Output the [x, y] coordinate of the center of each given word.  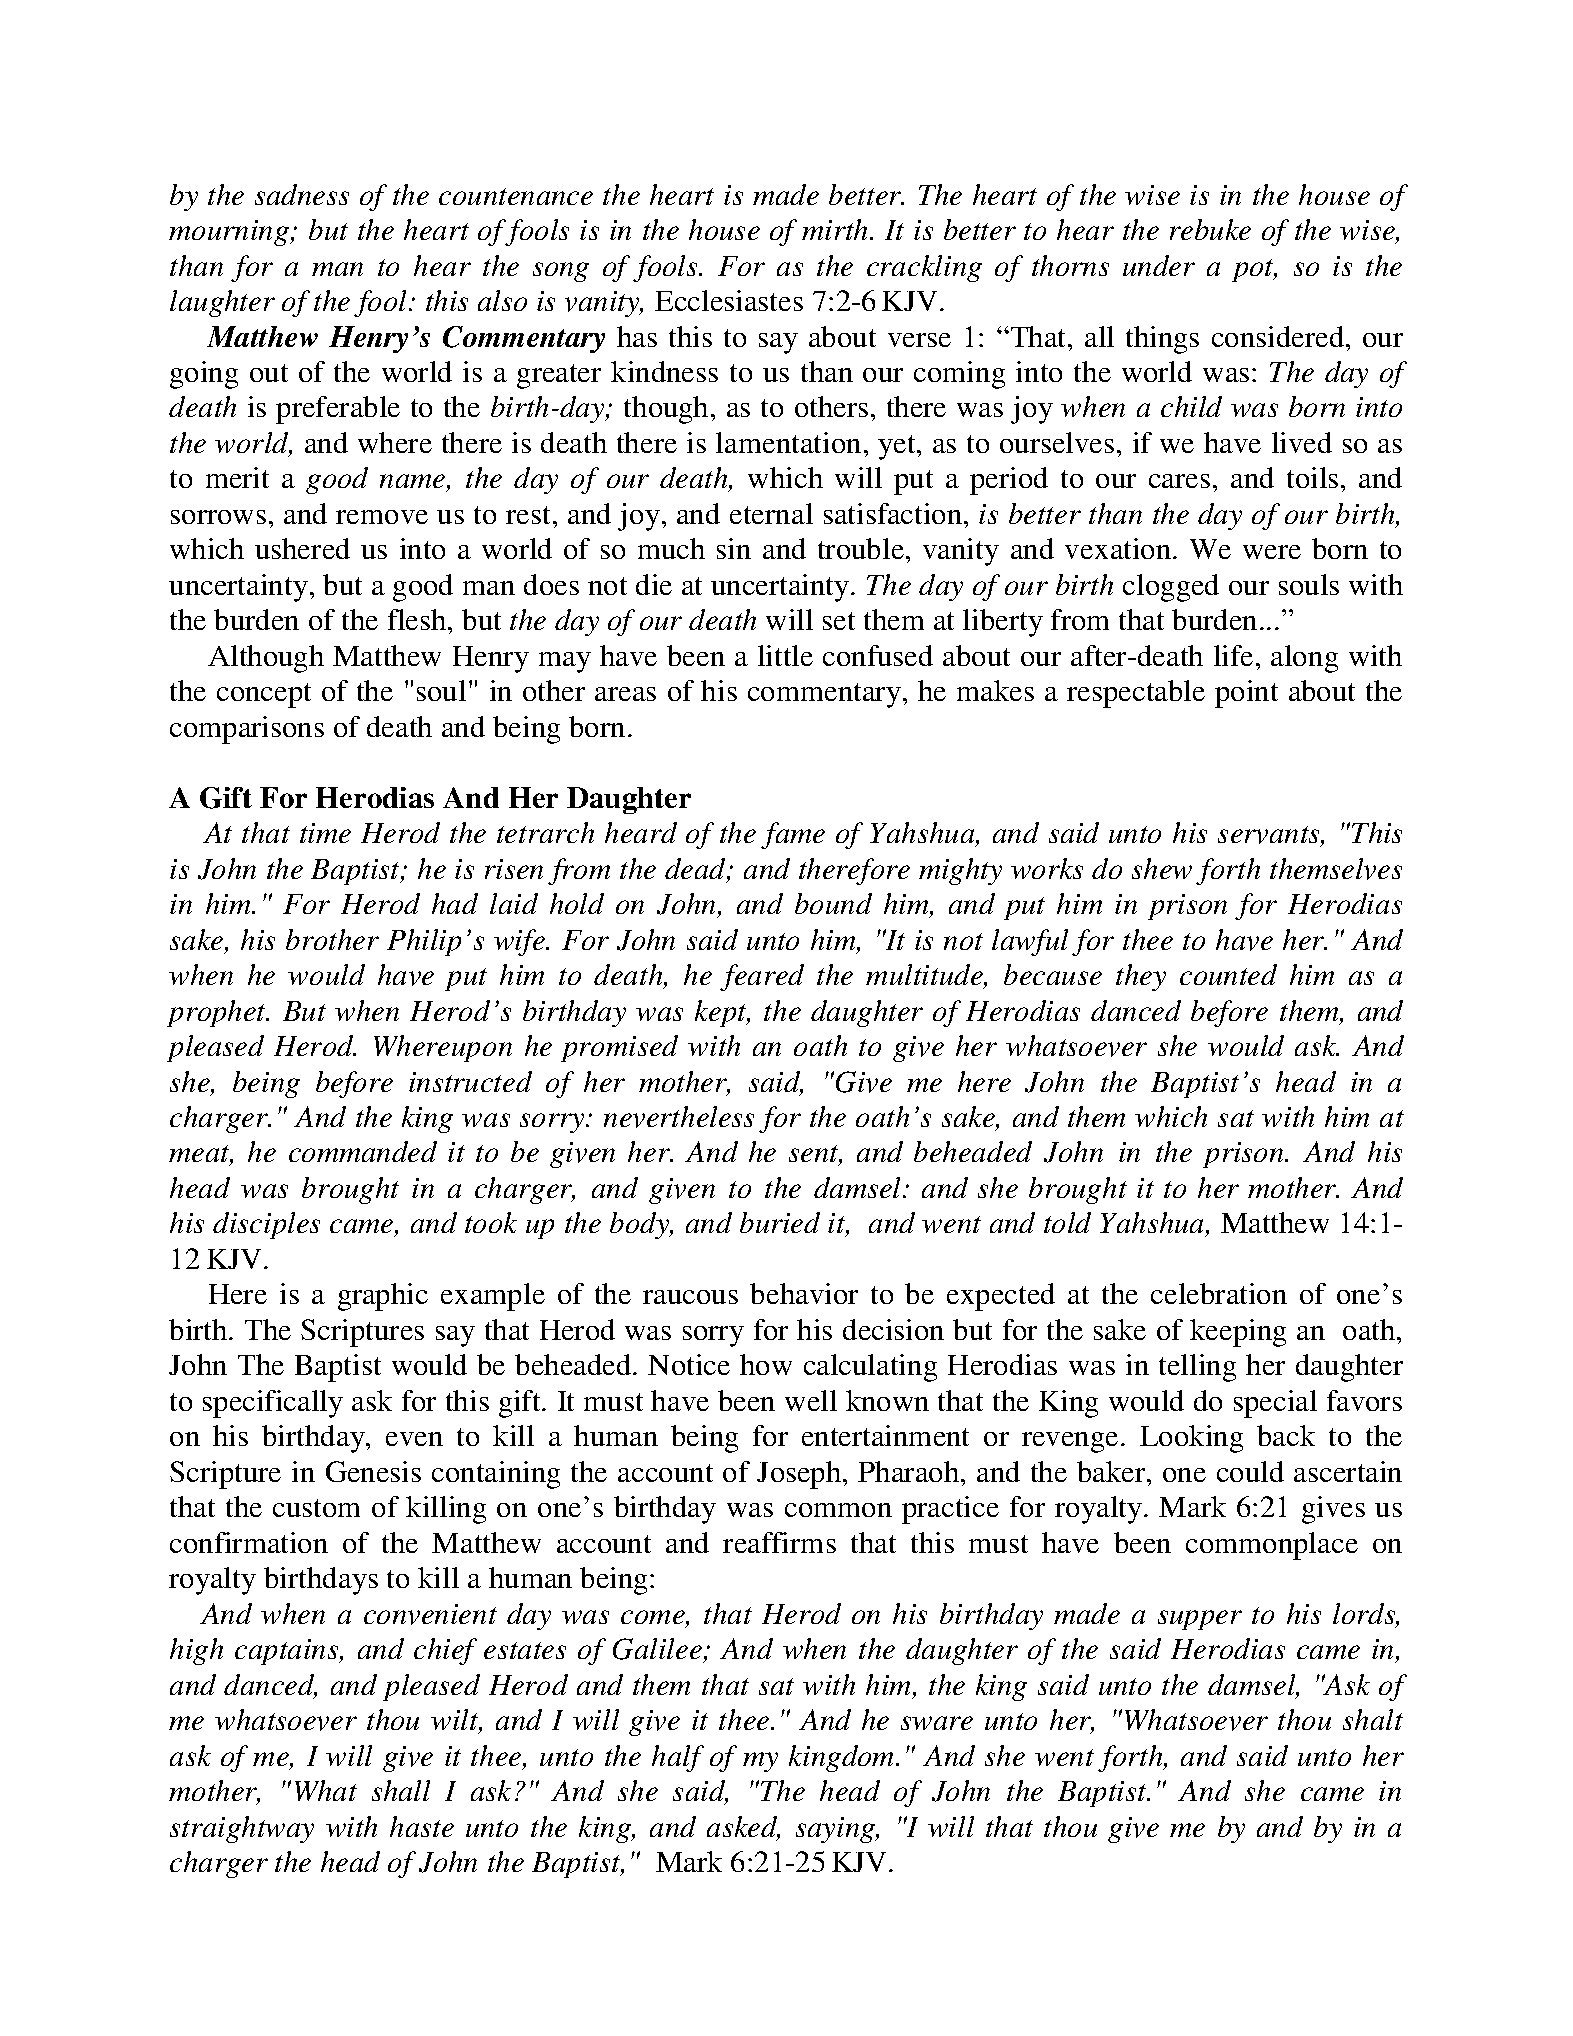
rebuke [1210, 229]
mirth [836, 229]
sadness [302, 194]
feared [762, 977]
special [1275, 1404]
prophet [218, 1013]
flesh [418, 619]
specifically [273, 1404]
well [811, 1400]
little [785, 655]
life [1233, 655]
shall [401, 1790]
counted [1228, 974]
